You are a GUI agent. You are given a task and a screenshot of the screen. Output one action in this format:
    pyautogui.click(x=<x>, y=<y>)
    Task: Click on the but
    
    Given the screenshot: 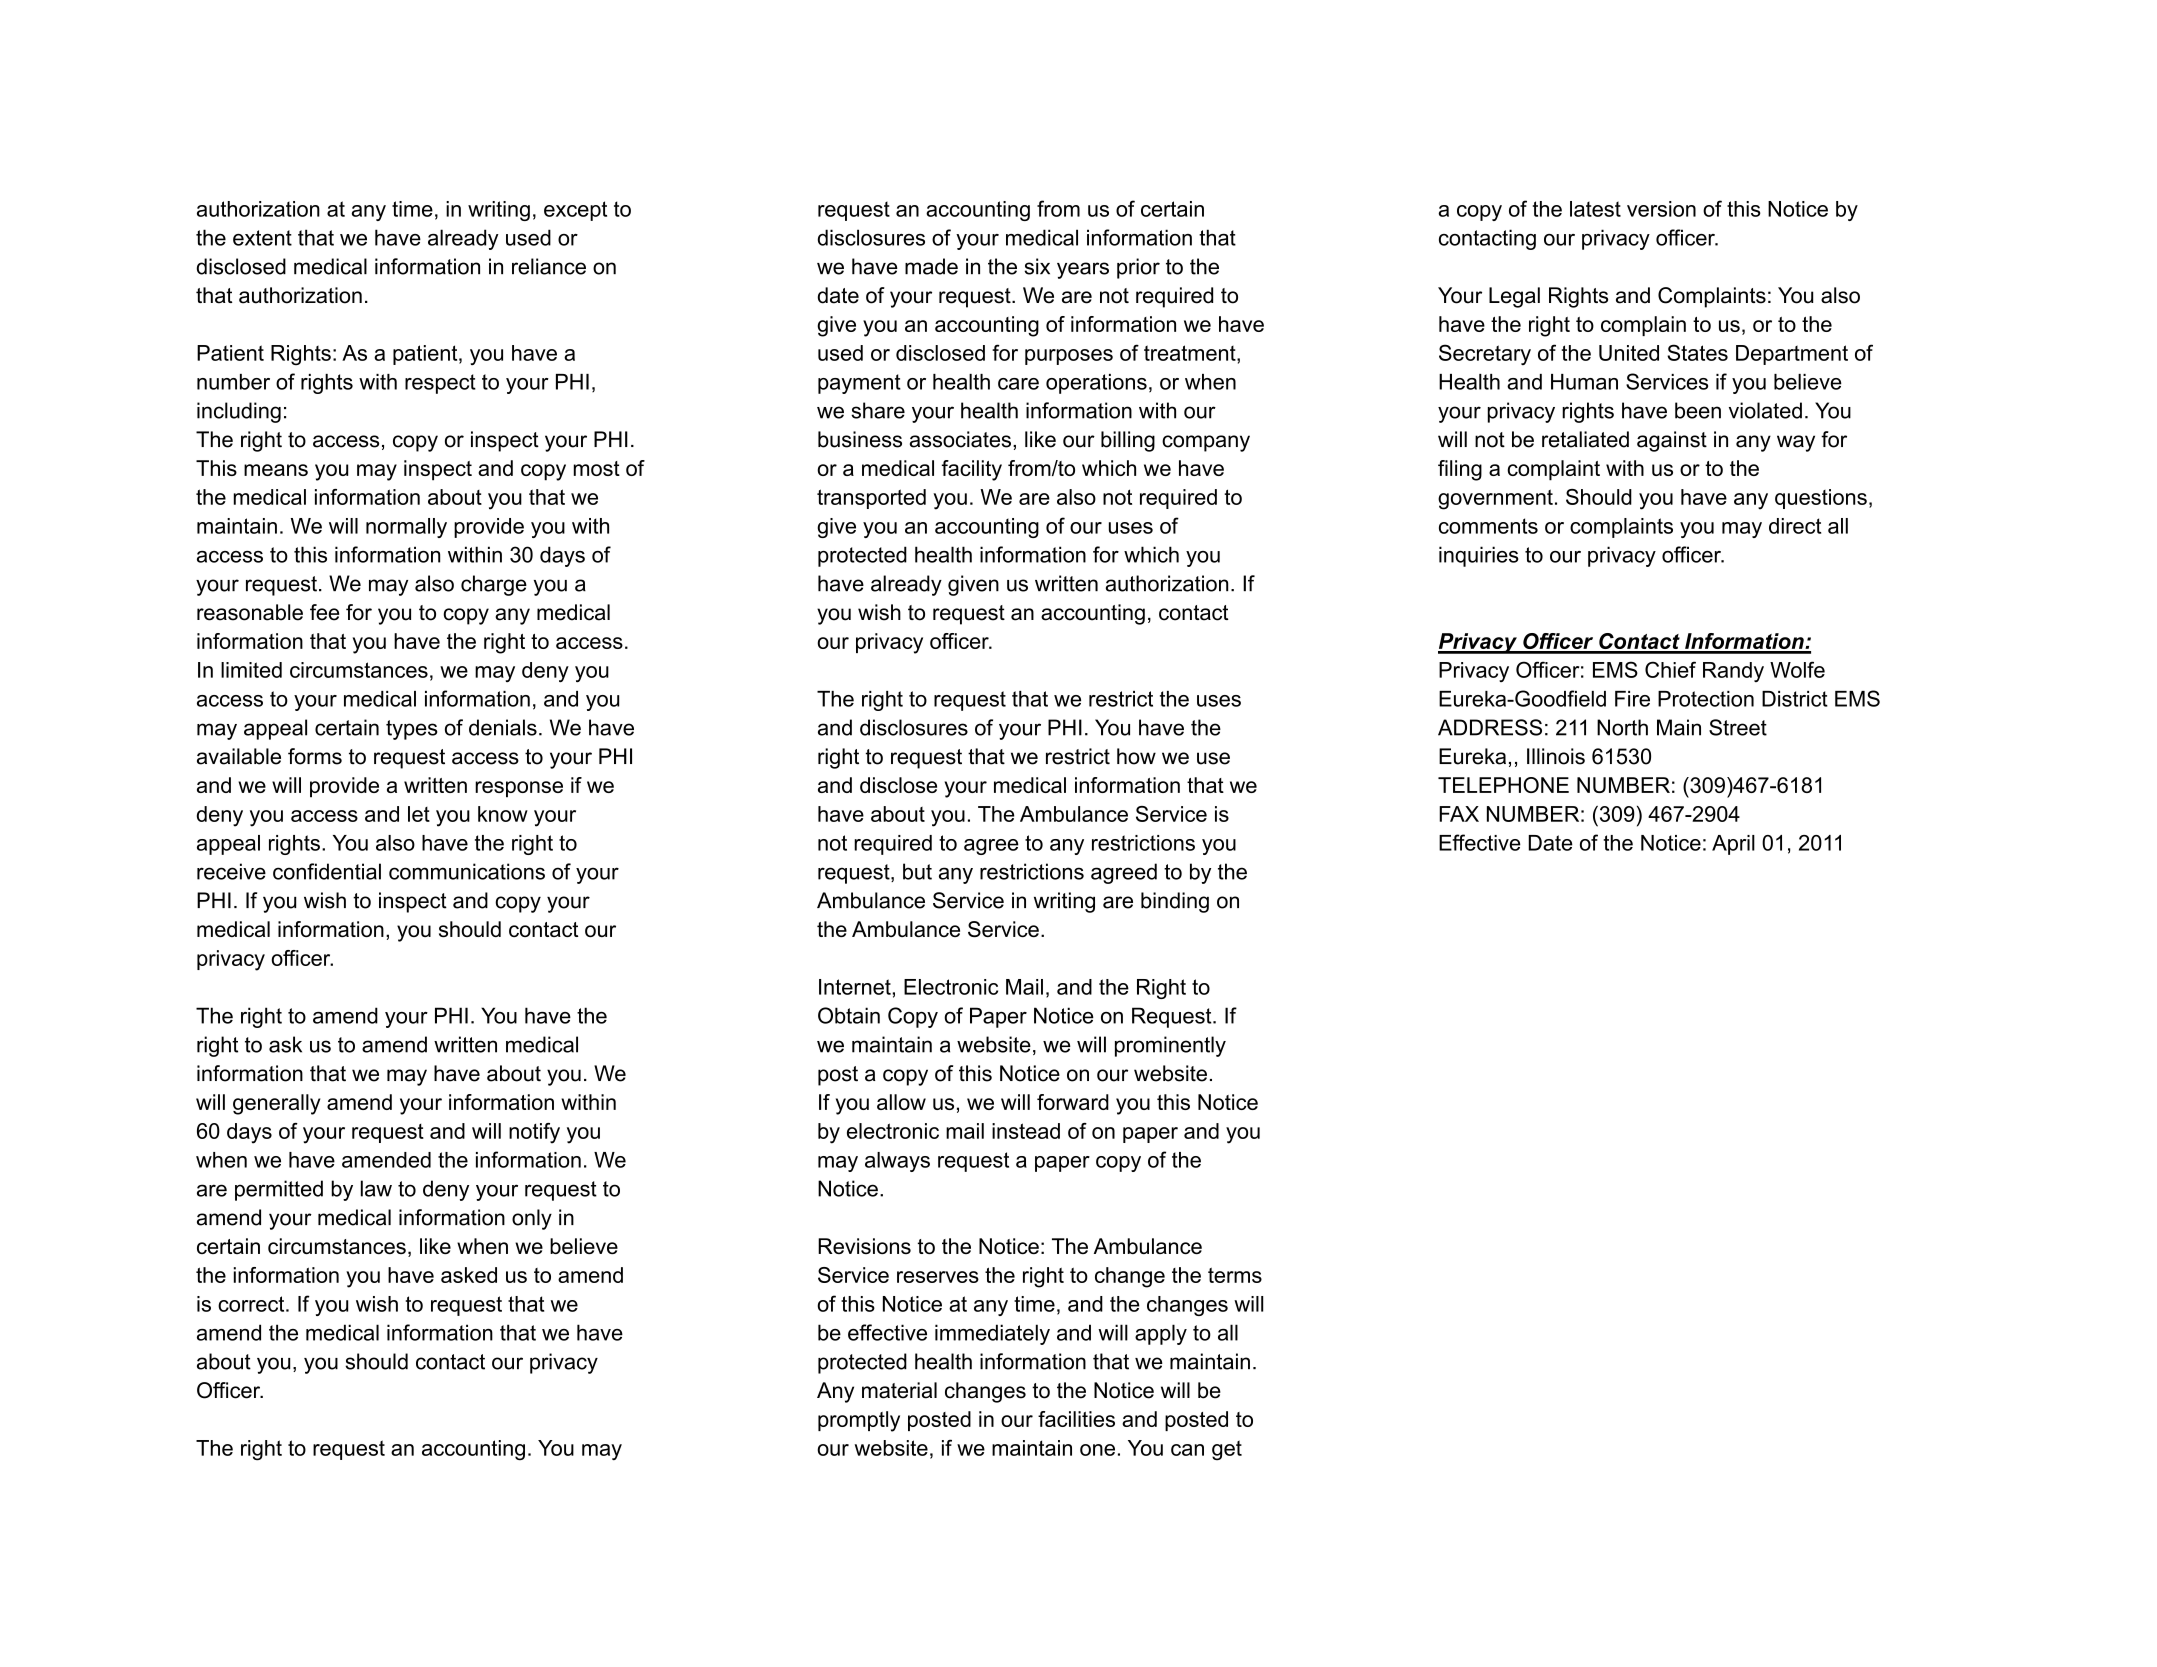 What is the action you would take?
    pyautogui.click(x=917, y=871)
